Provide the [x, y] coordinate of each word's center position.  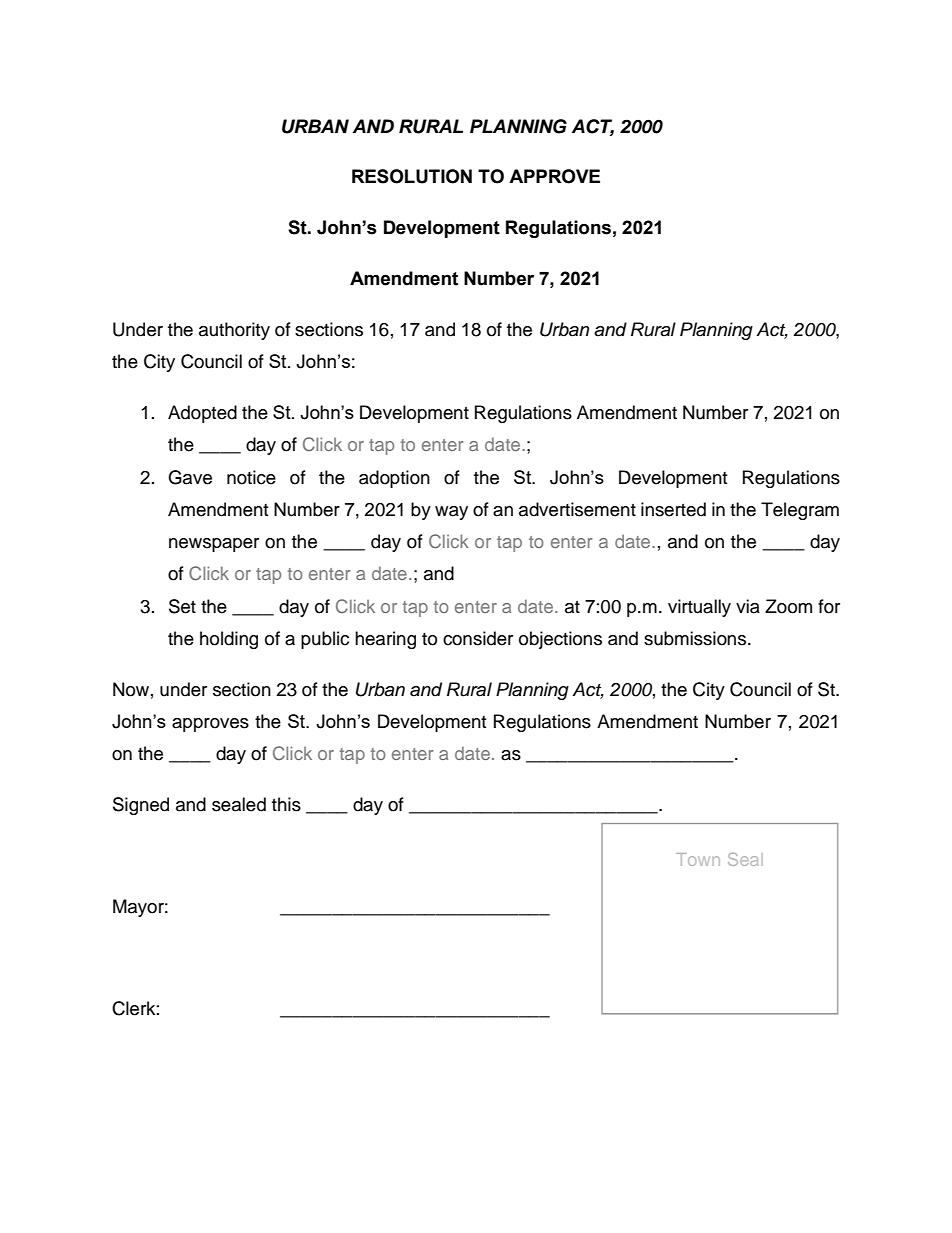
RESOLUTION [412, 176]
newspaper [214, 545]
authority [234, 331]
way [451, 513]
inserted [673, 509]
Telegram [800, 511]
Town [698, 859]
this [286, 804]
